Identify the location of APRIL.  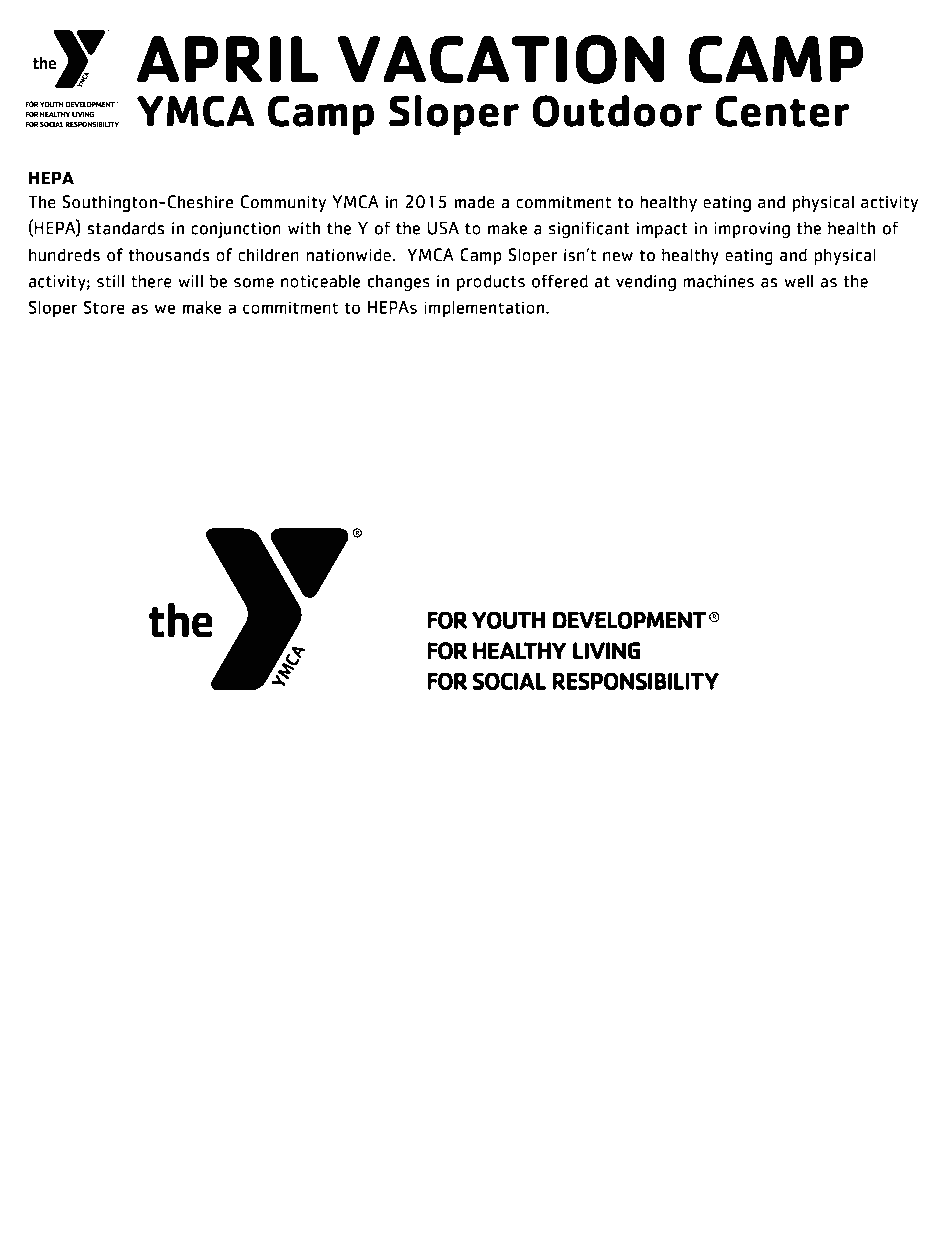
(227, 59).
